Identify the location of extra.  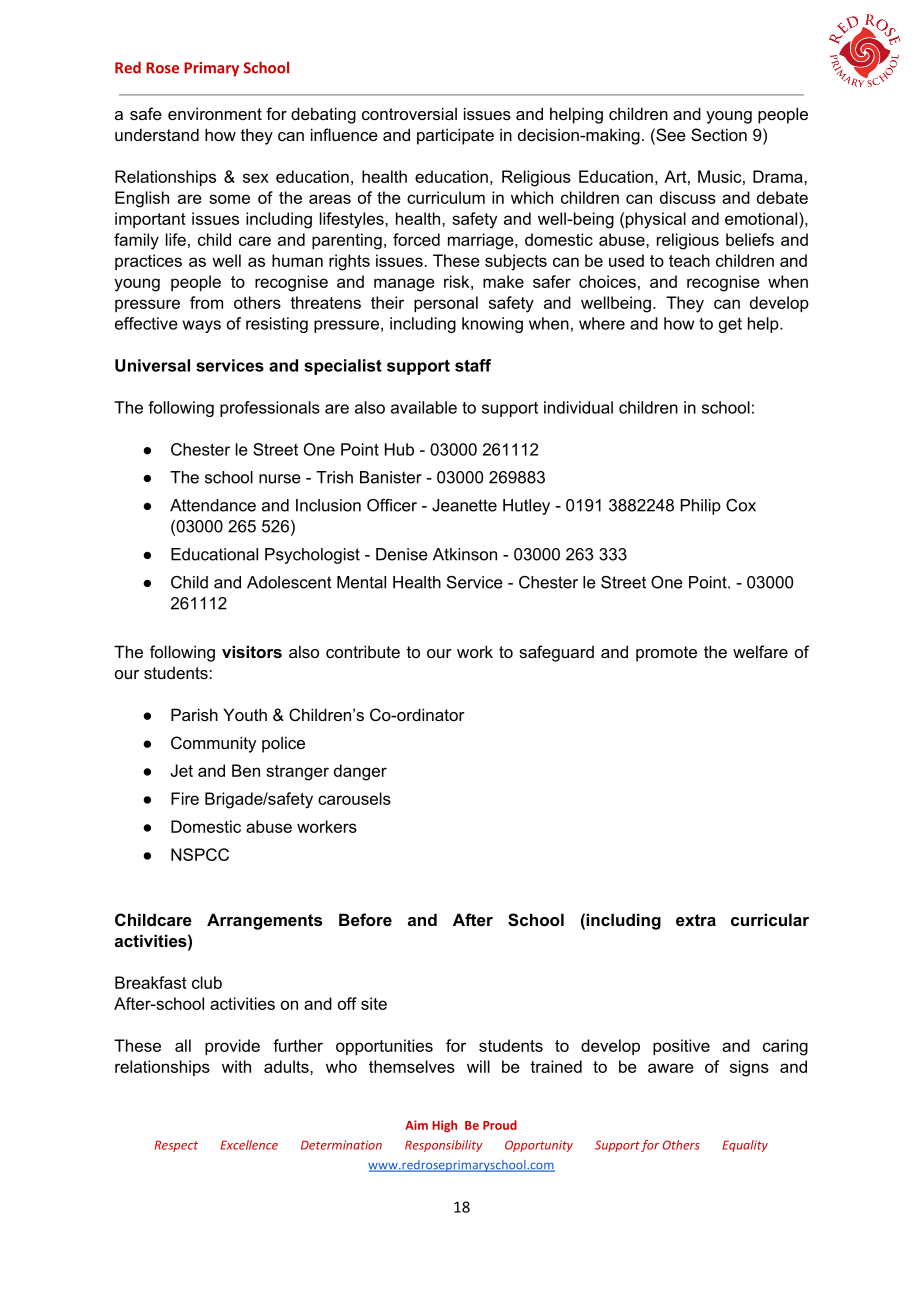
(696, 920).
